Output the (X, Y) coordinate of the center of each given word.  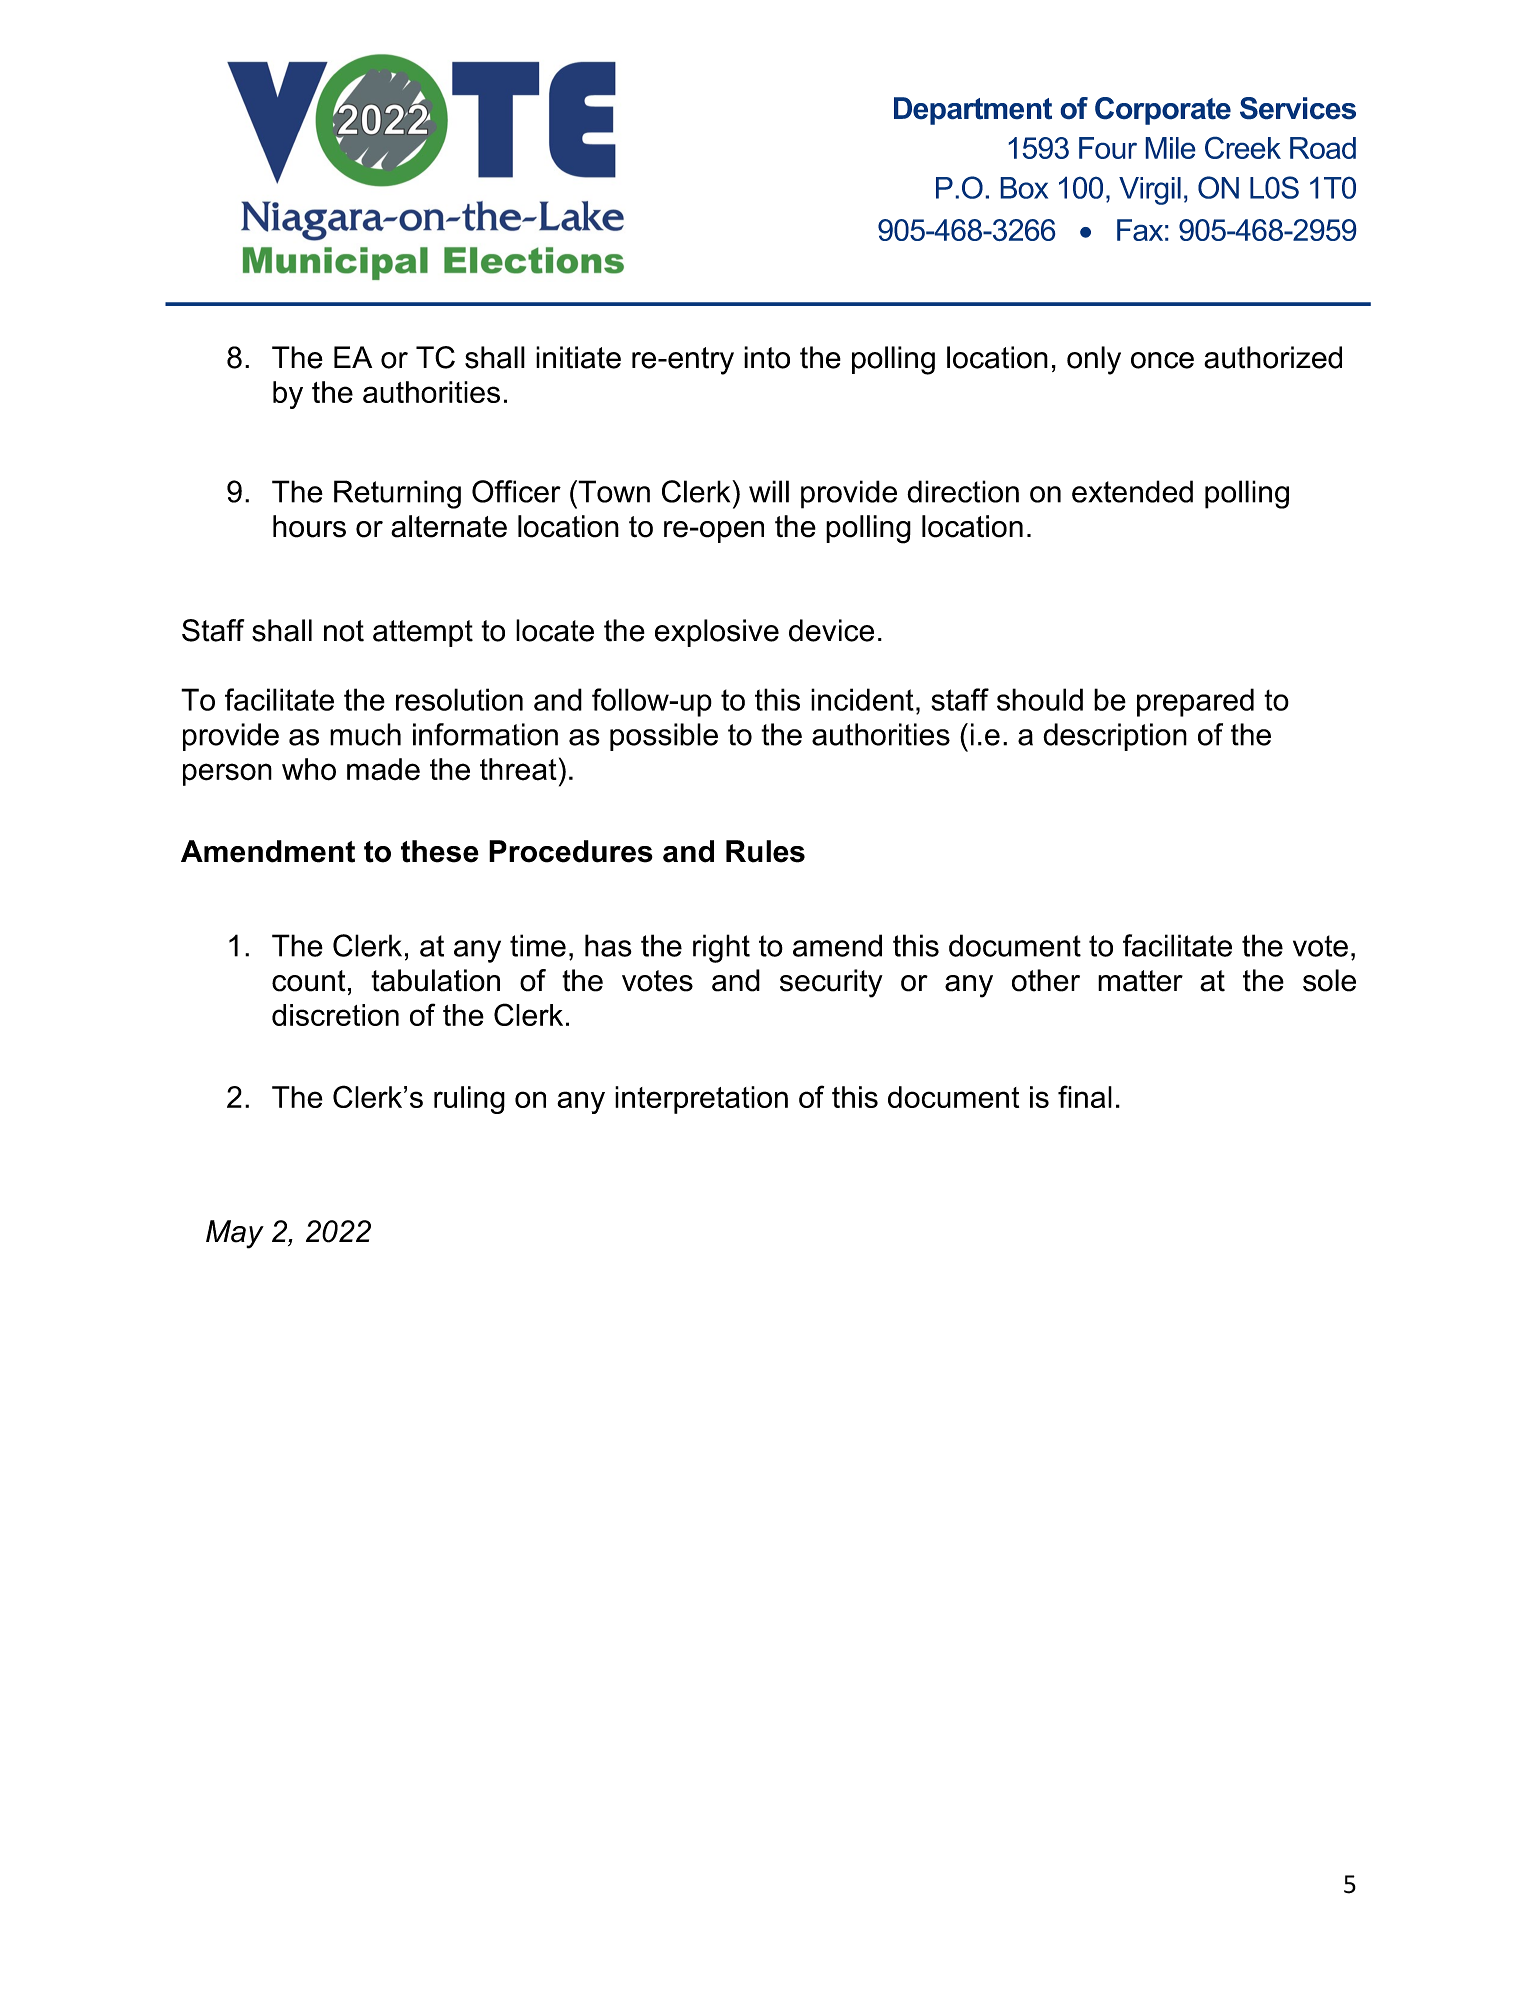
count (309, 981)
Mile (1170, 148)
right (721, 948)
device (831, 630)
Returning (397, 494)
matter (1140, 981)
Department (973, 111)
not (344, 631)
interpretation (701, 1100)
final (1085, 1096)
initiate (578, 357)
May (235, 1234)
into (767, 357)
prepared (1195, 702)
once (1162, 360)
